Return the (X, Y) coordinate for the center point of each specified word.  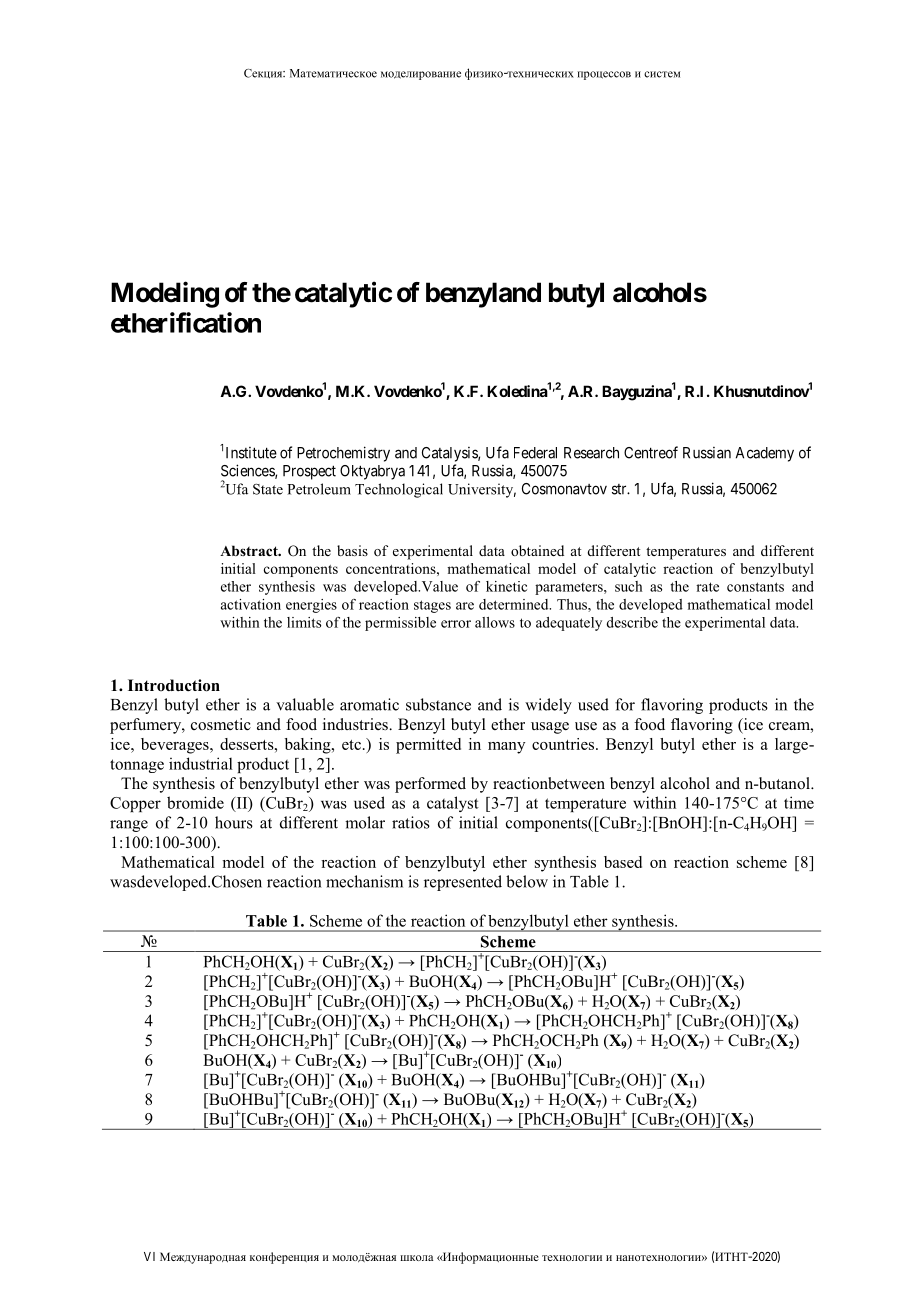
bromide (195, 802)
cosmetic (221, 724)
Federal (535, 453)
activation (251, 604)
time (799, 802)
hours (234, 822)
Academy (765, 454)
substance (438, 704)
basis (352, 550)
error (456, 624)
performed (430, 785)
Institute (251, 453)
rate (707, 587)
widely (548, 706)
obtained (537, 550)
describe (632, 622)
